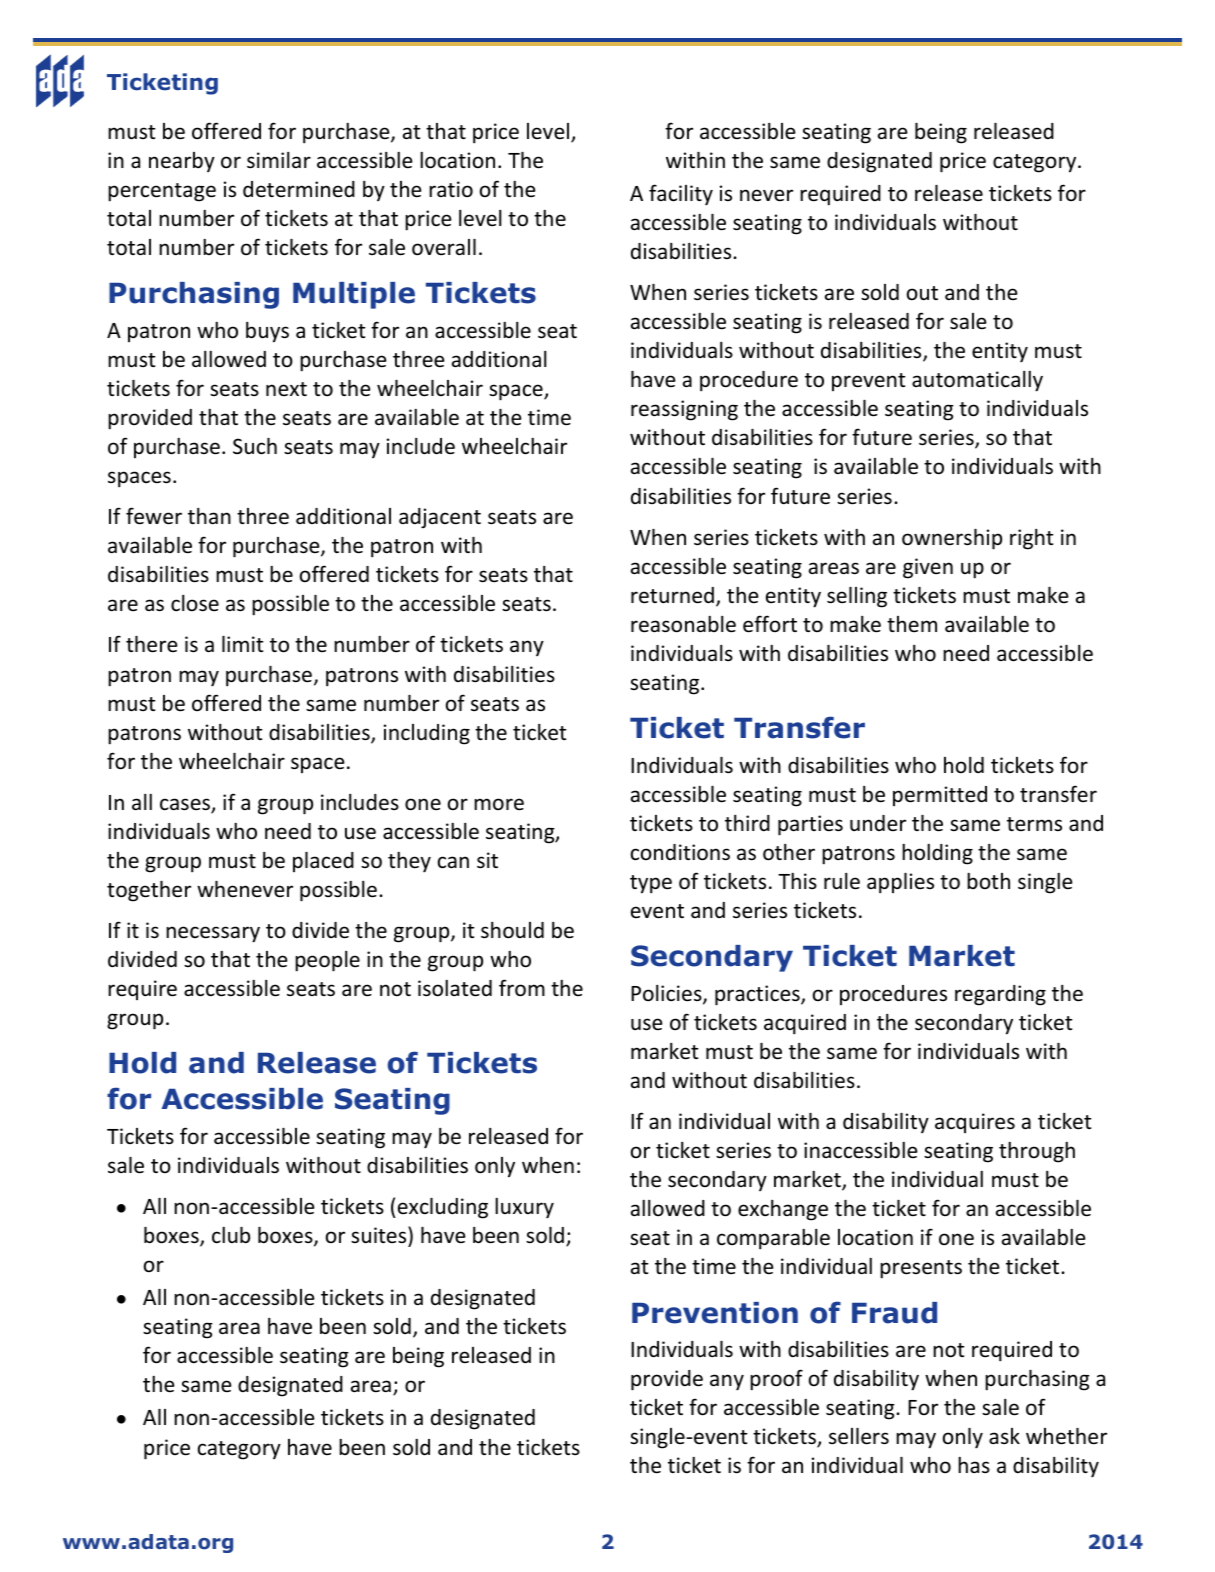  Describe the element at coordinates (195, 603) in the screenshot. I see `close` at that location.
